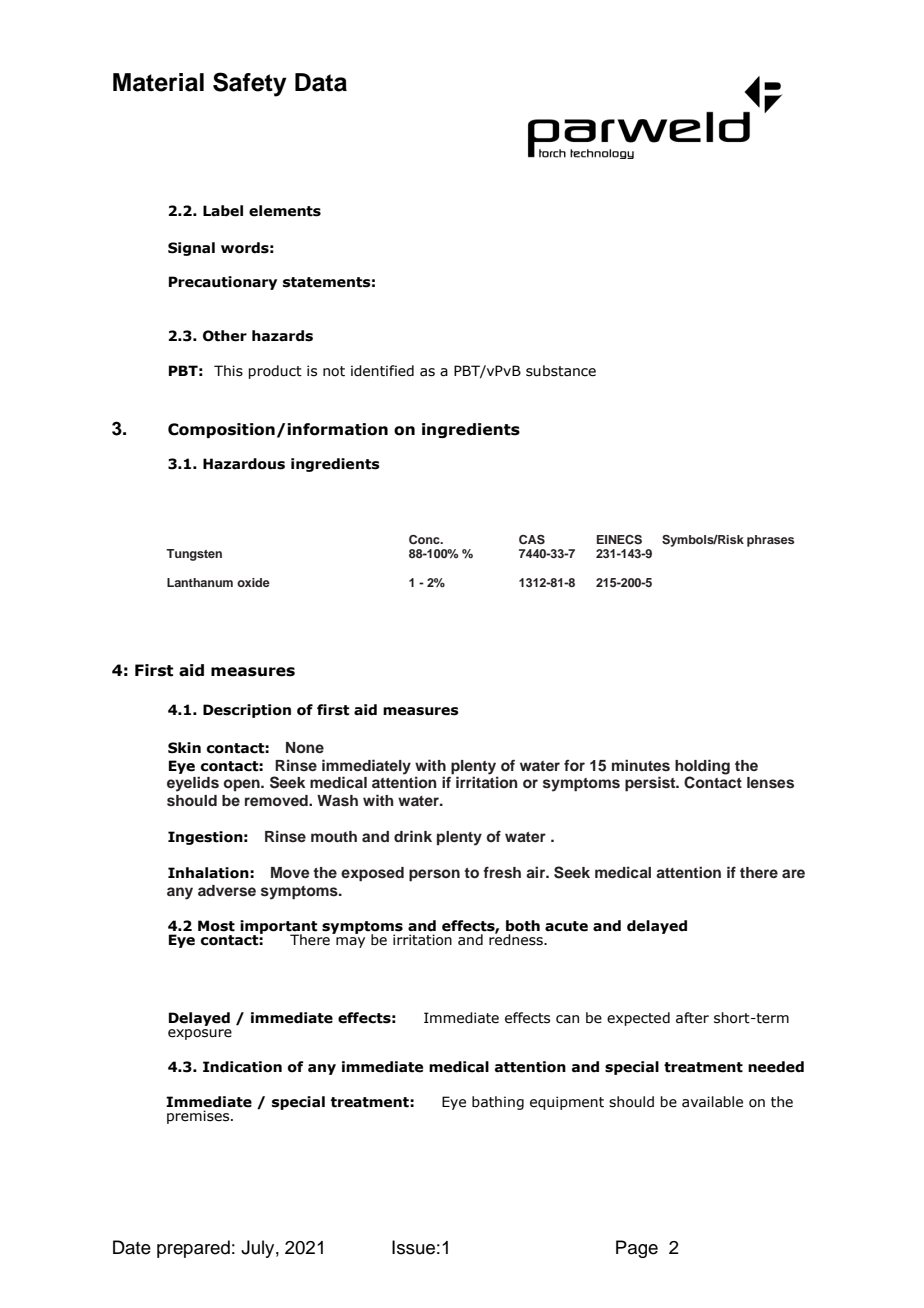 This screenshot has width=924, height=1308. What do you see at coordinates (193, 1249) in the screenshot?
I see `prepared` at bounding box center [193, 1249].
